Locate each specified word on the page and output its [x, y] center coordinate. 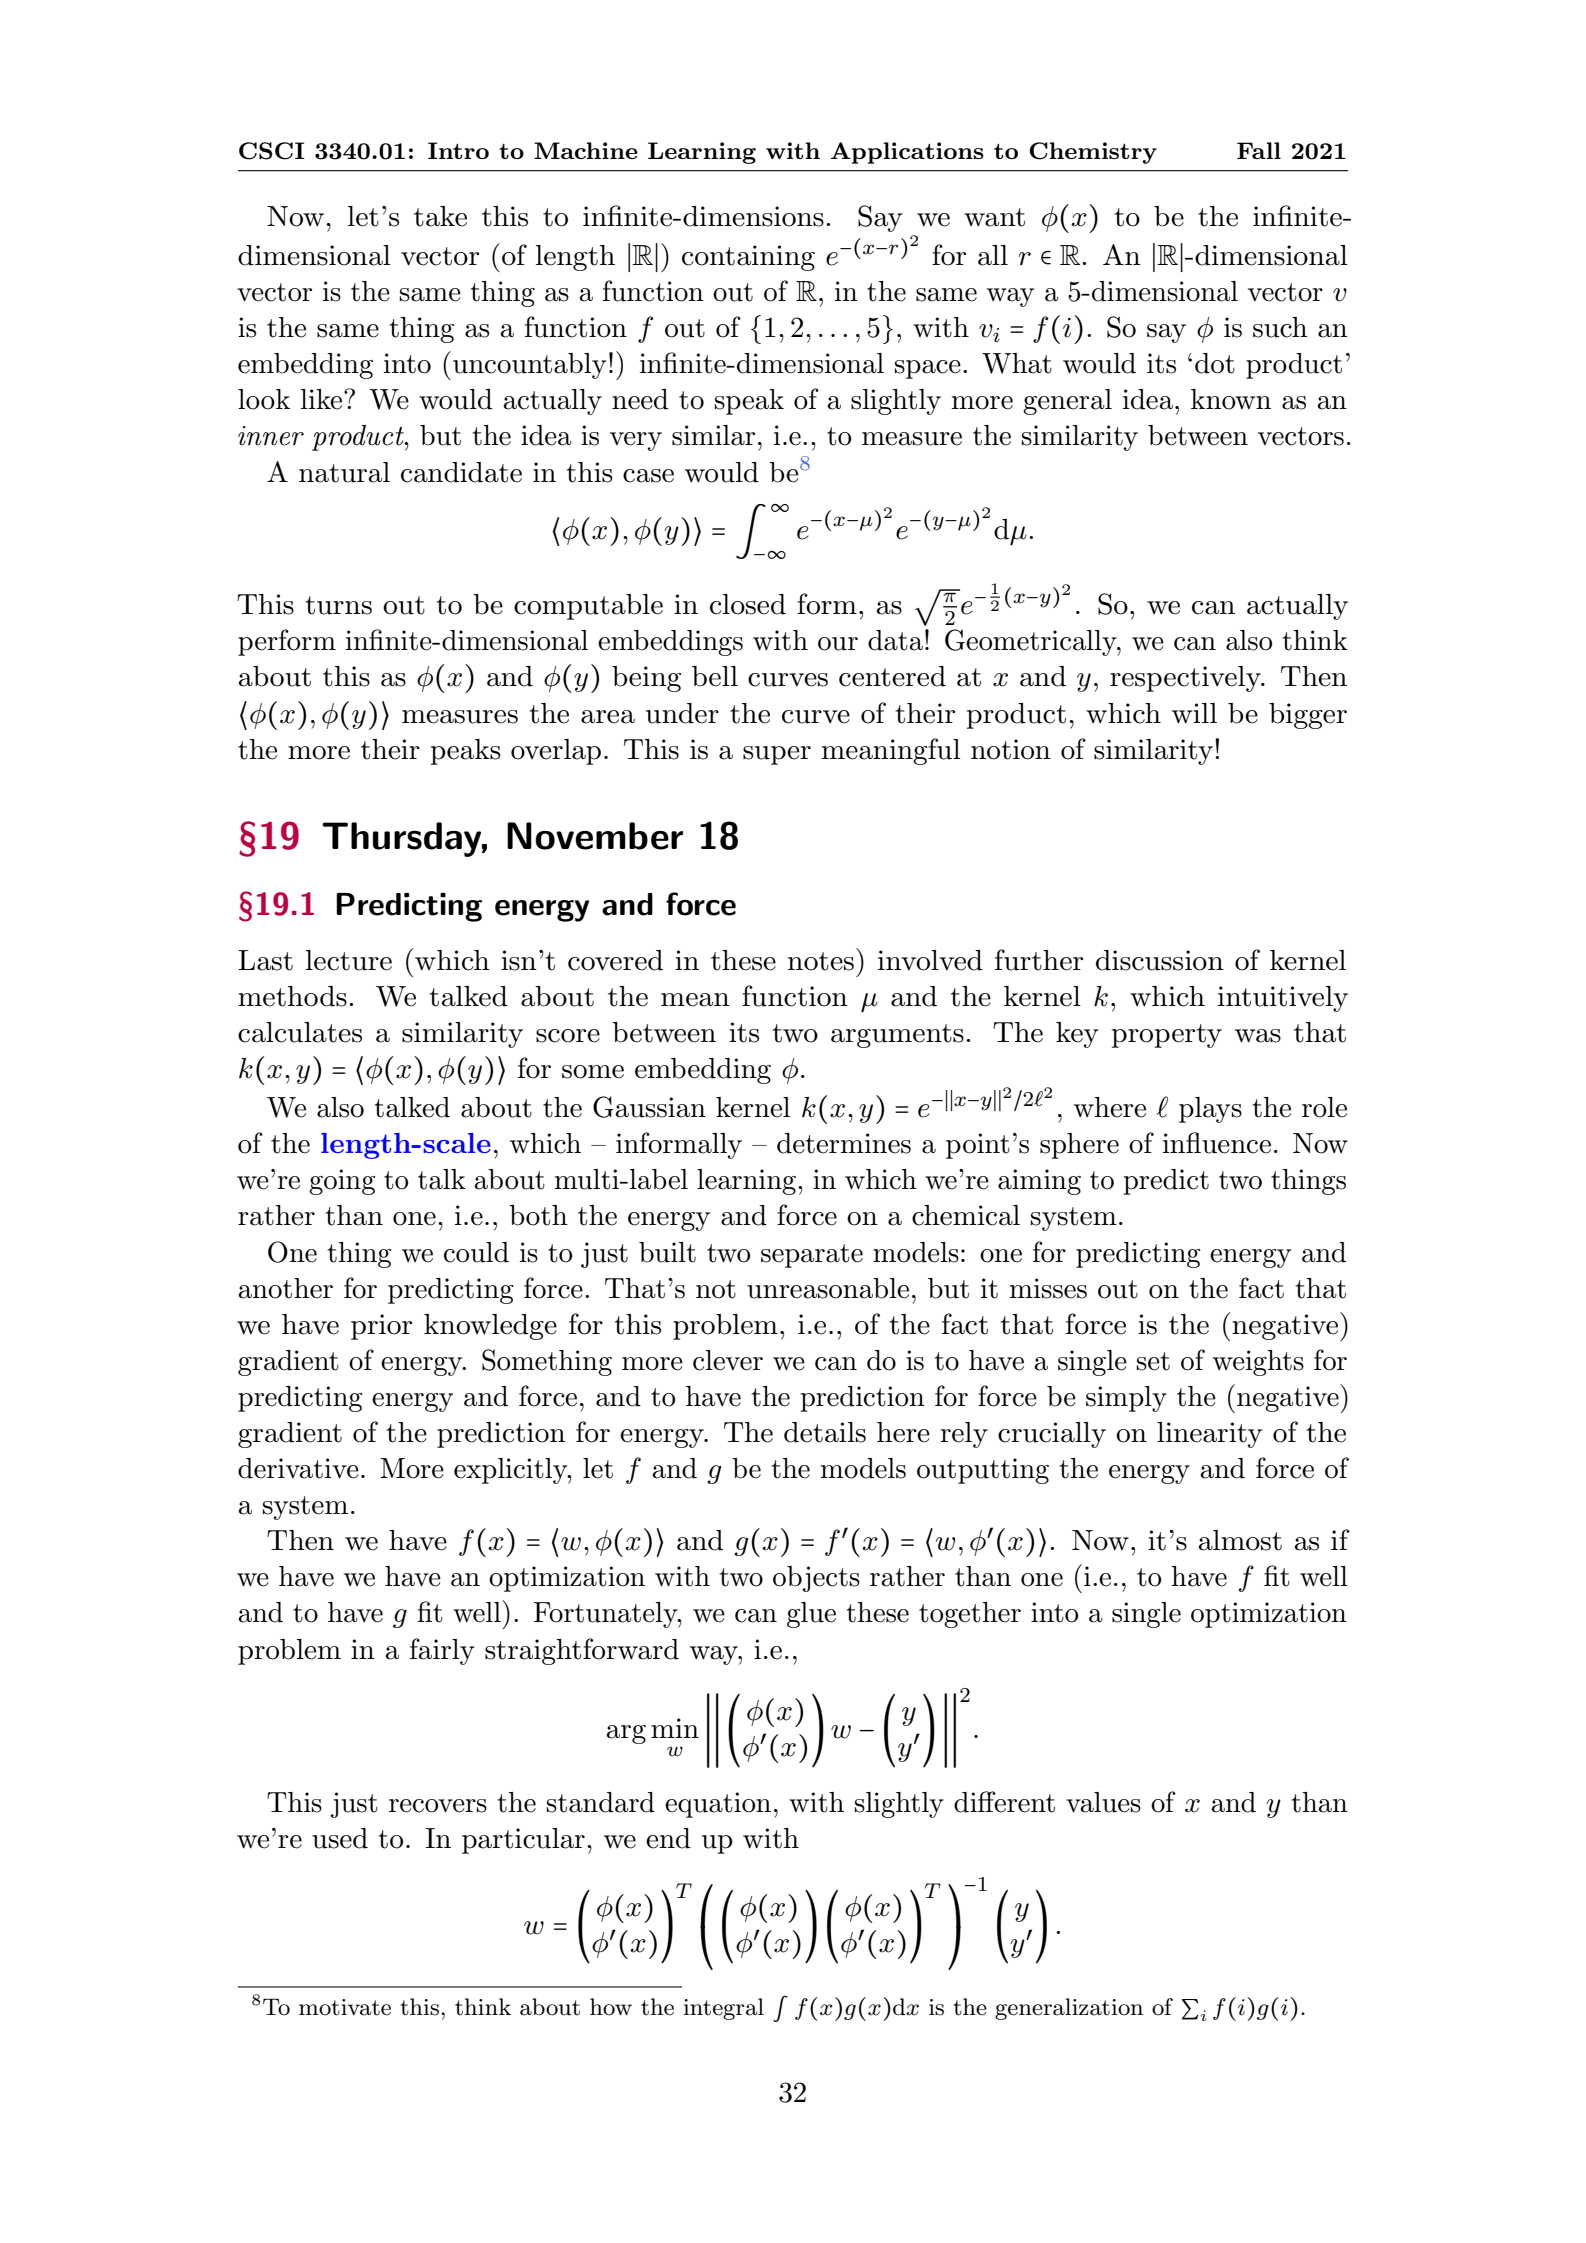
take [440, 216]
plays [1210, 1110]
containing [748, 258]
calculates [300, 1032]
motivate [345, 2007]
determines [844, 1143]
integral [724, 2009]
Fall [1259, 150]
